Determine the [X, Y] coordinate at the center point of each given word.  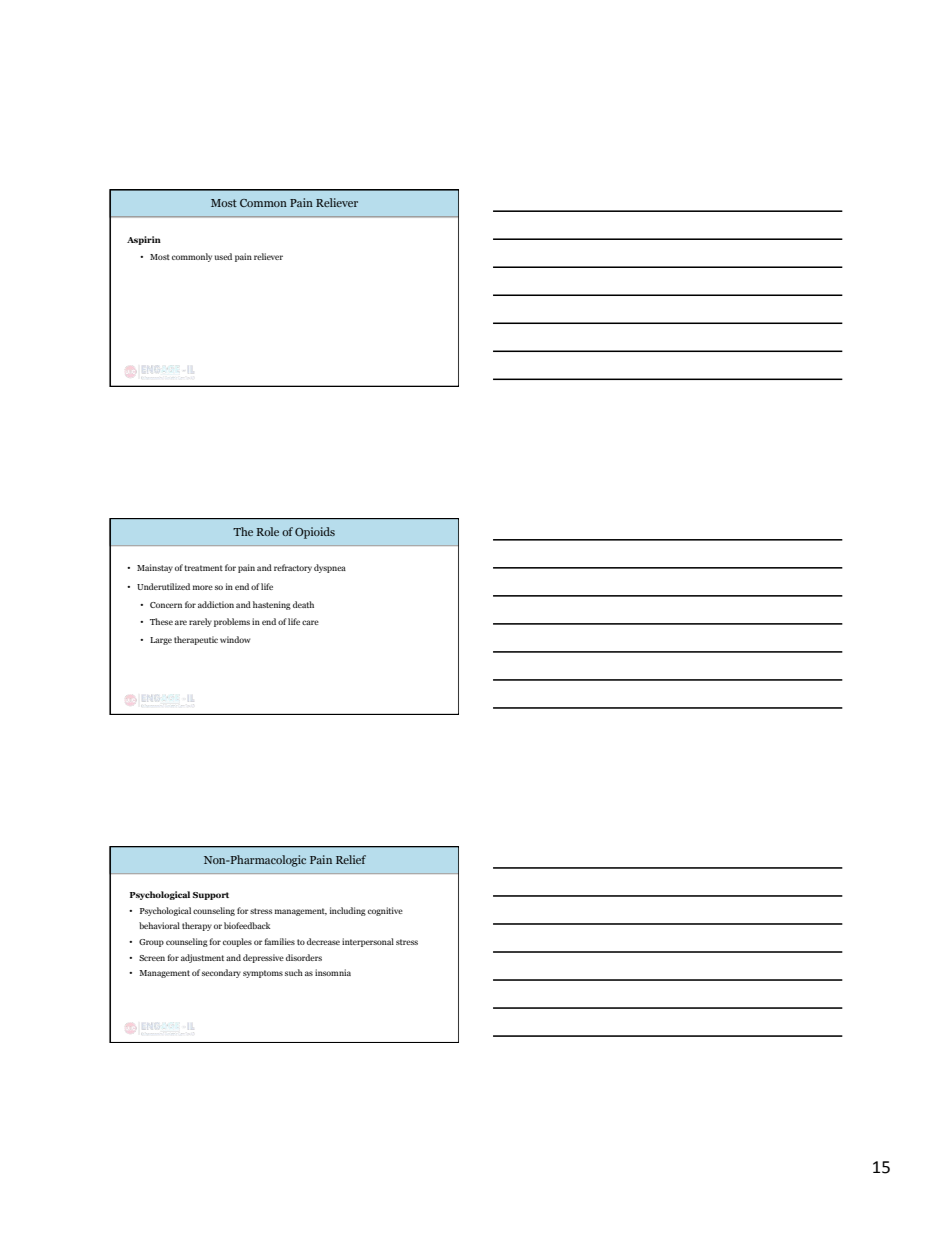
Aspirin [144, 240]
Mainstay [155, 568]
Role [268, 531]
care [310, 622]
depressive [263, 958]
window [235, 639]
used [223, 256]
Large [161, 641]
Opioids [315, 533]
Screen [152, 958]
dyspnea [330, 568]
